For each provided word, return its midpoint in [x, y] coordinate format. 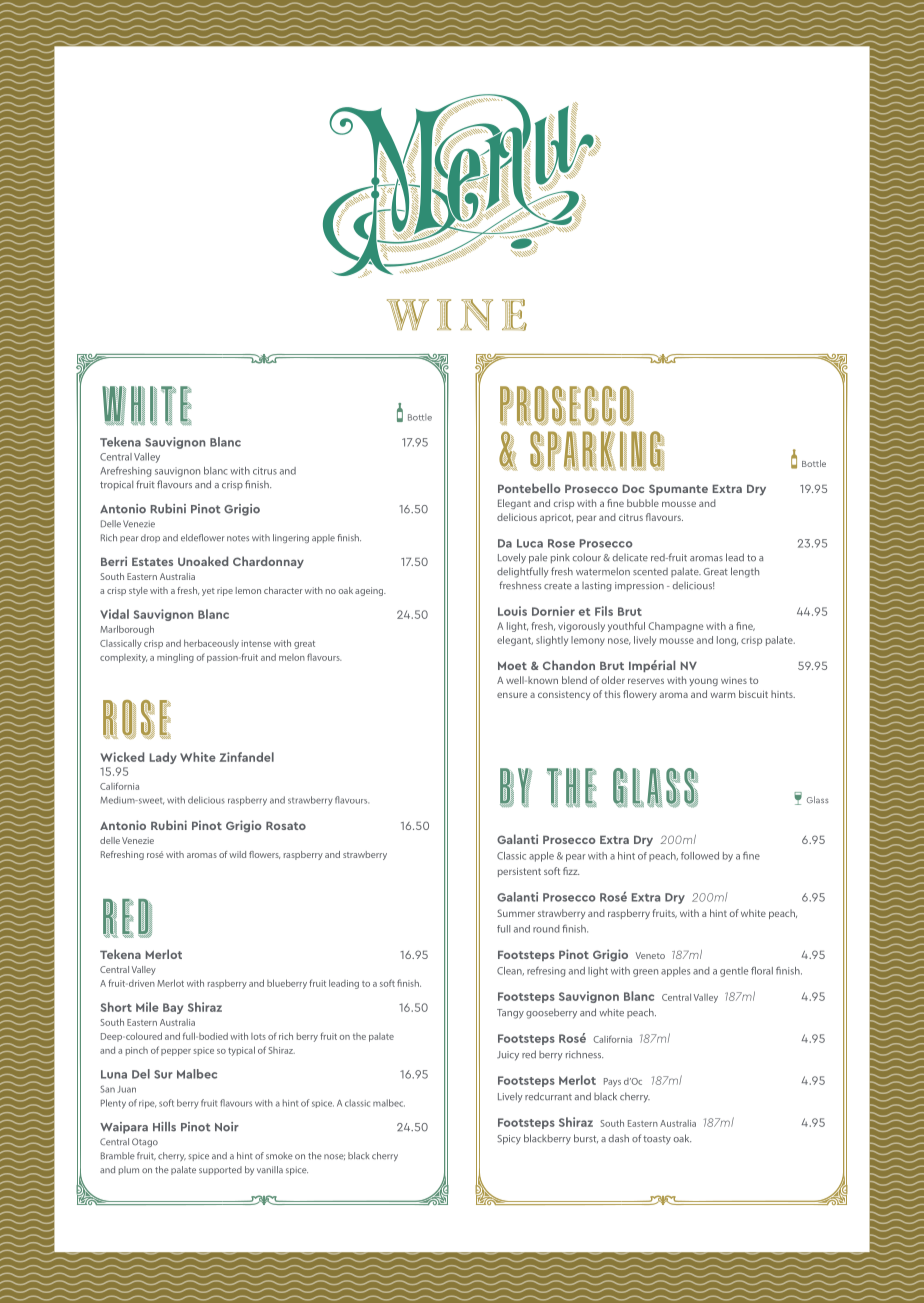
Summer [516, 913]
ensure [512, 695]
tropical [116, 485]
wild [237, 854]
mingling [175, 658]
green [645, 973]
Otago [145, 1143]
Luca [530, 543]
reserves [646, 681]
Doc [633, 489]
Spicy [509, 1140]
